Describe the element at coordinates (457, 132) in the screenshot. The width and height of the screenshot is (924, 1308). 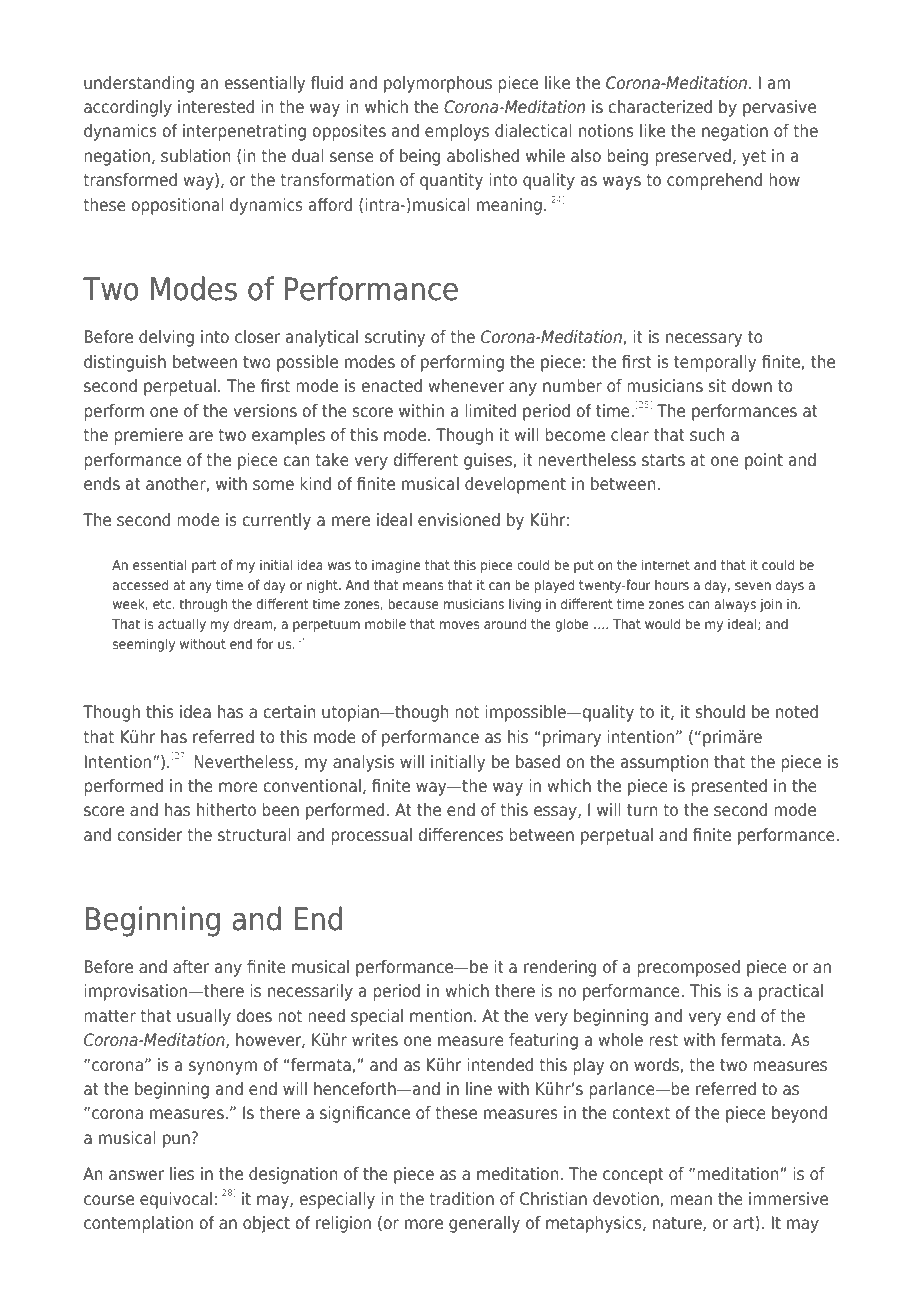
I see `employs` at that location.
